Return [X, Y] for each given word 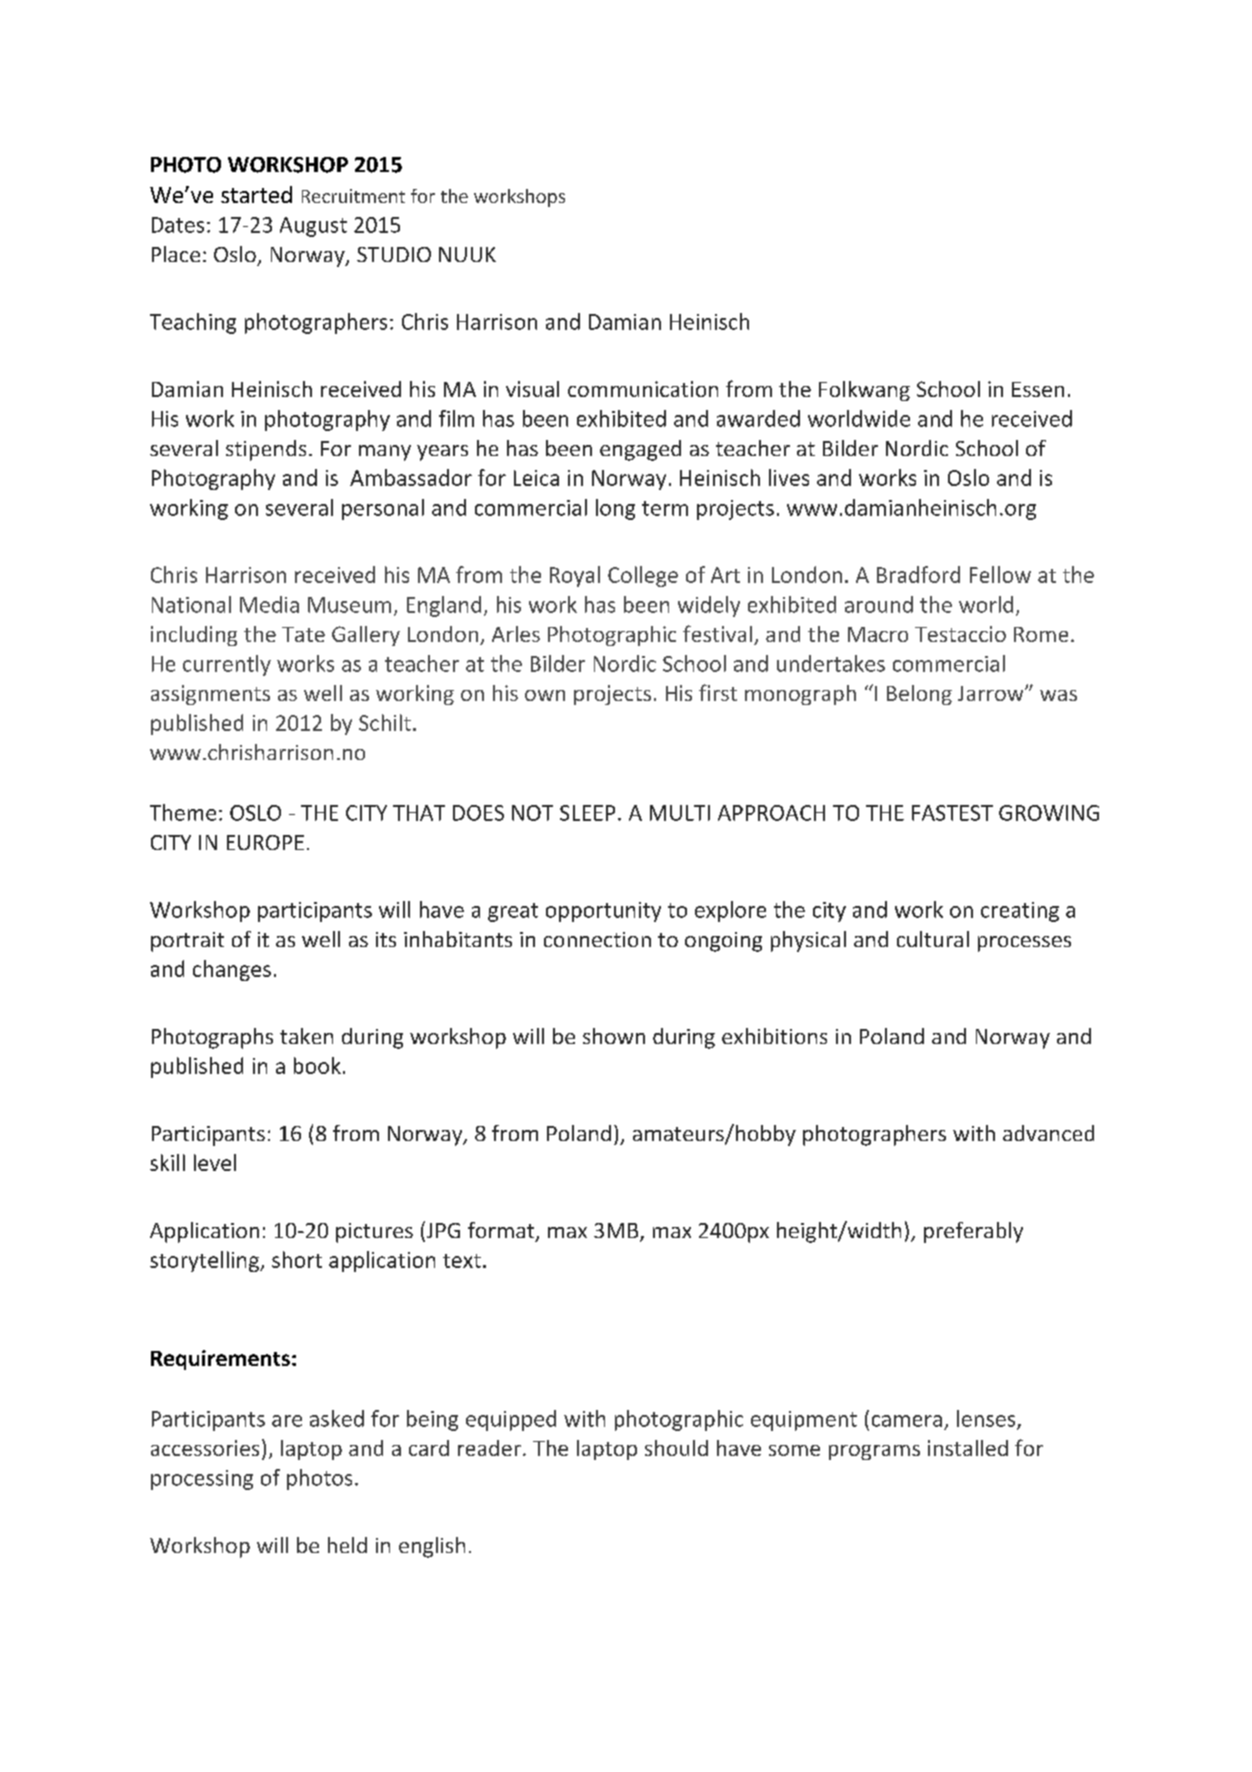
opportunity [603, 912]
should [676, 1448]
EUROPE [265, 842]
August [313, 227]
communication [643, 389]
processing [202, 1480]
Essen [1038, 389]
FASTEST [952, 813]
